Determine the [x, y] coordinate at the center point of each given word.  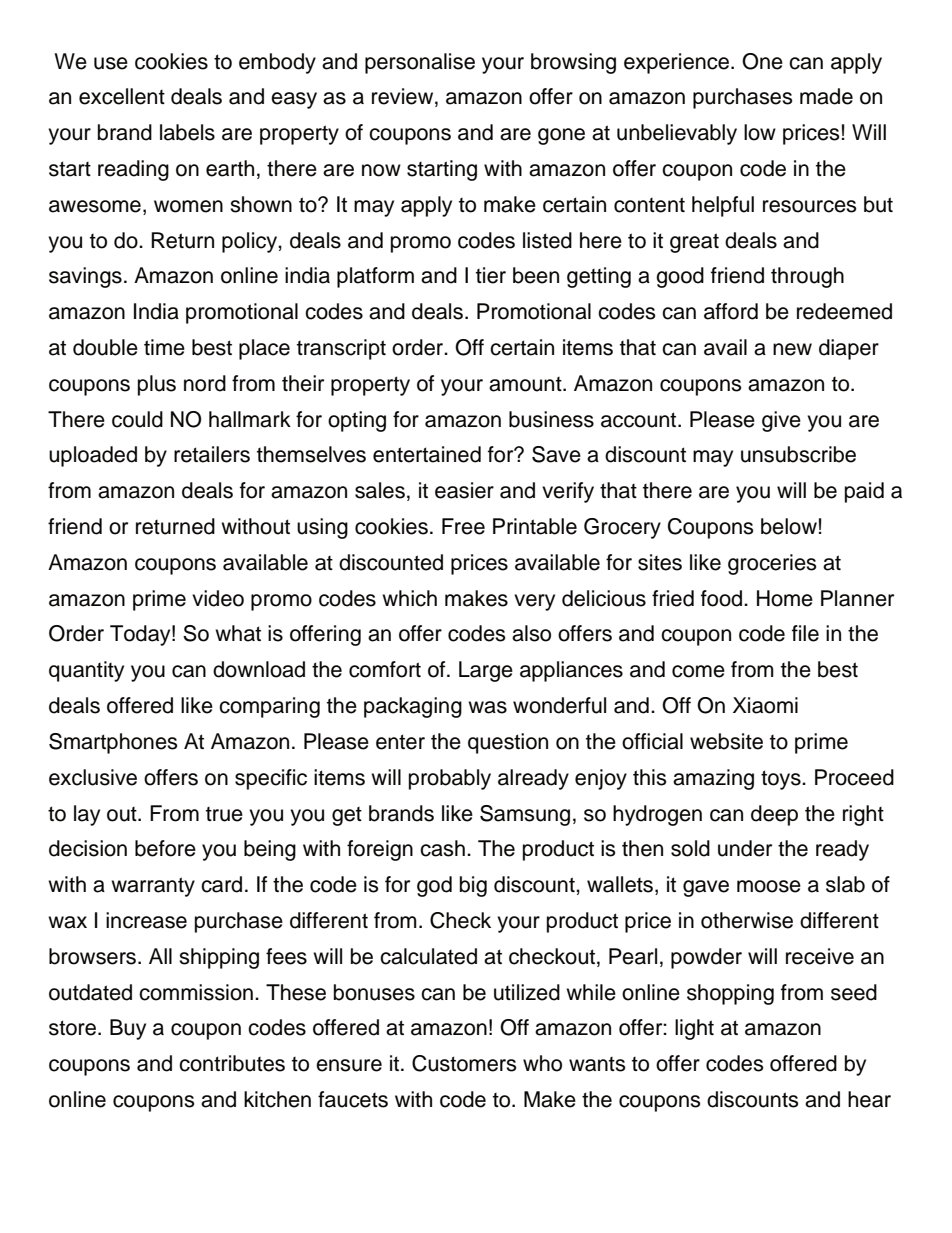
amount [526, 384]
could [137, 419]
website [726, 741]
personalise [420, 63]
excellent [122, 96]
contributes [232, 1063]
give [781, 421]
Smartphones [113, 743]
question [508, 743]
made [826, 96]
